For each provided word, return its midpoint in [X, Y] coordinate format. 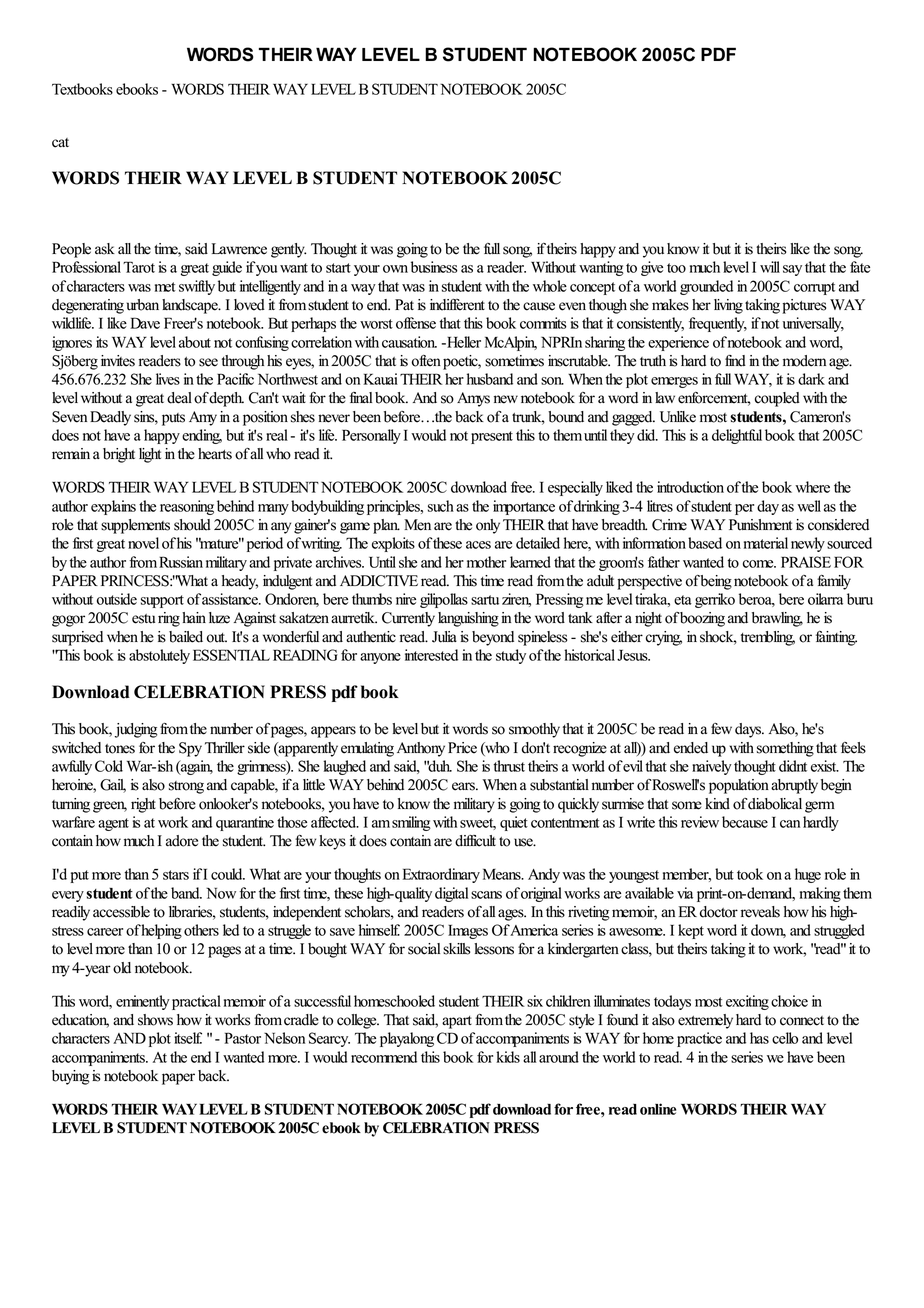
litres [660, 506]
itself [188, 1038]
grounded [706, 287]
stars [176, 875]
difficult [475, 841]
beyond [493, 638]
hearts [215, 454]
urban [143, 305]
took [750, 874]
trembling [768, 638]
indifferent [457, 305]
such [441, 506]
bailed [186, 637]
